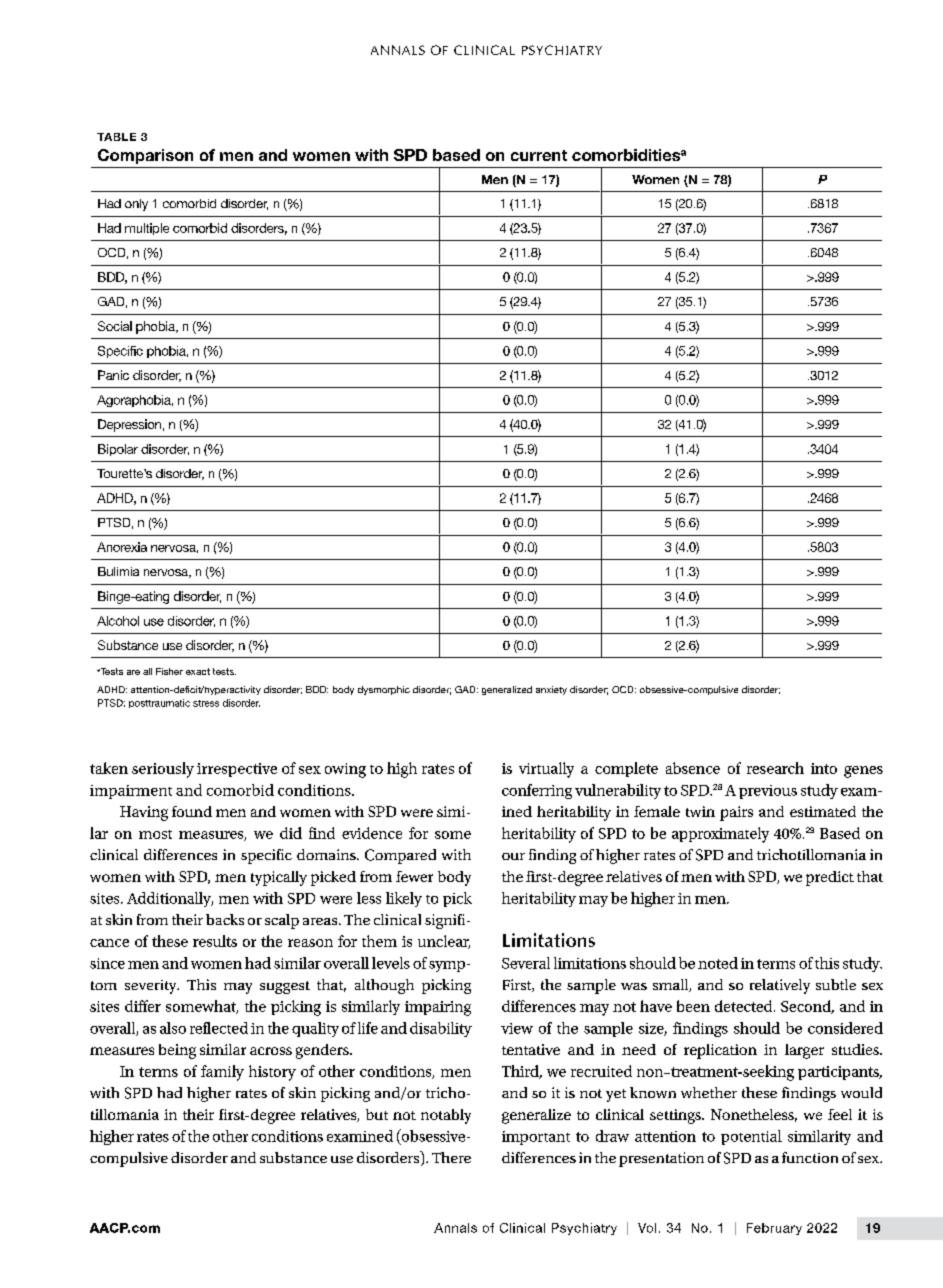  What do you see at coordinates (198, 671) in the page?
I see `exact` at bounding box center [198, 671].
